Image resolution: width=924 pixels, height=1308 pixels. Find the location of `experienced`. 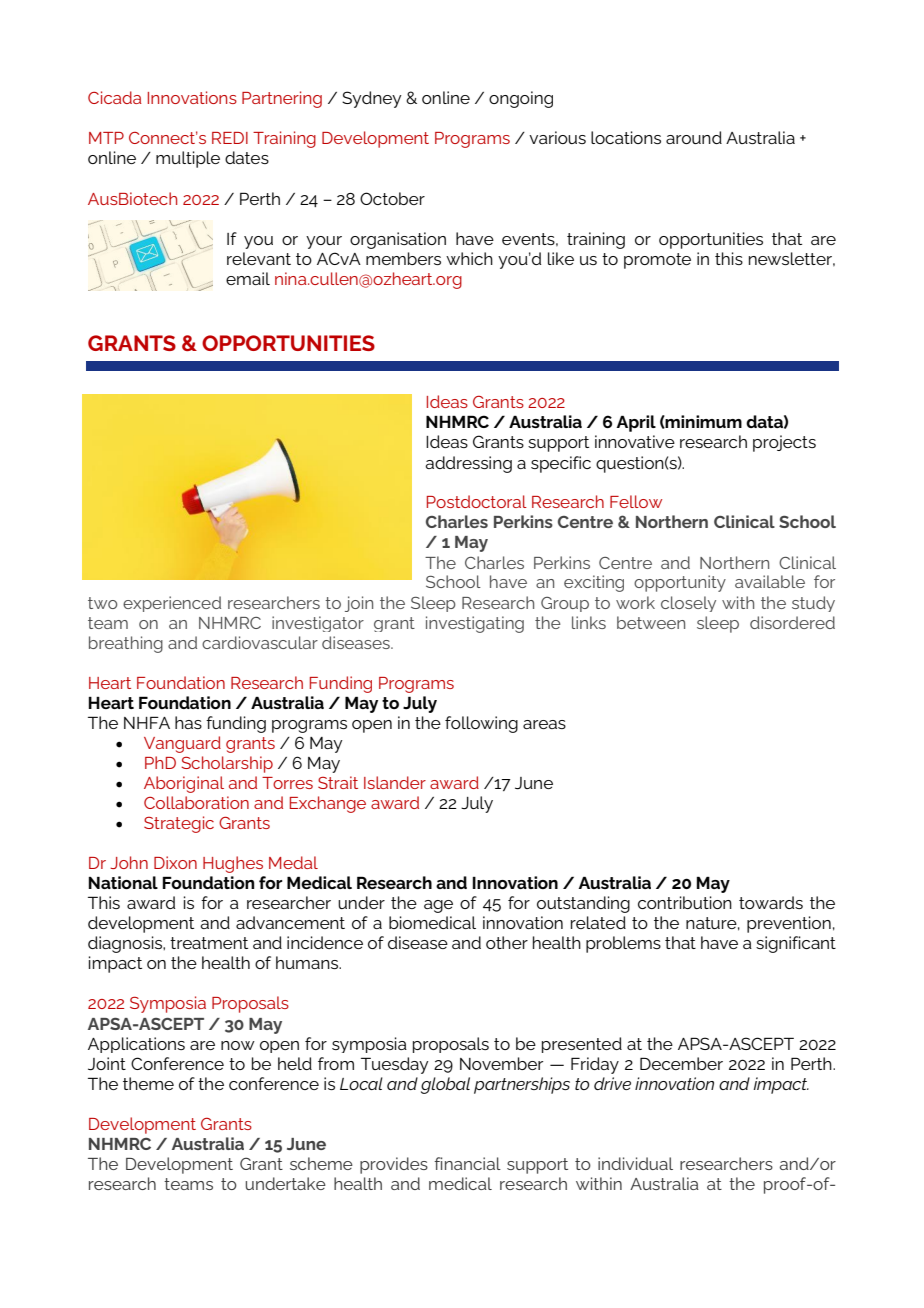

experienced is located at coordinates (172, 604).
